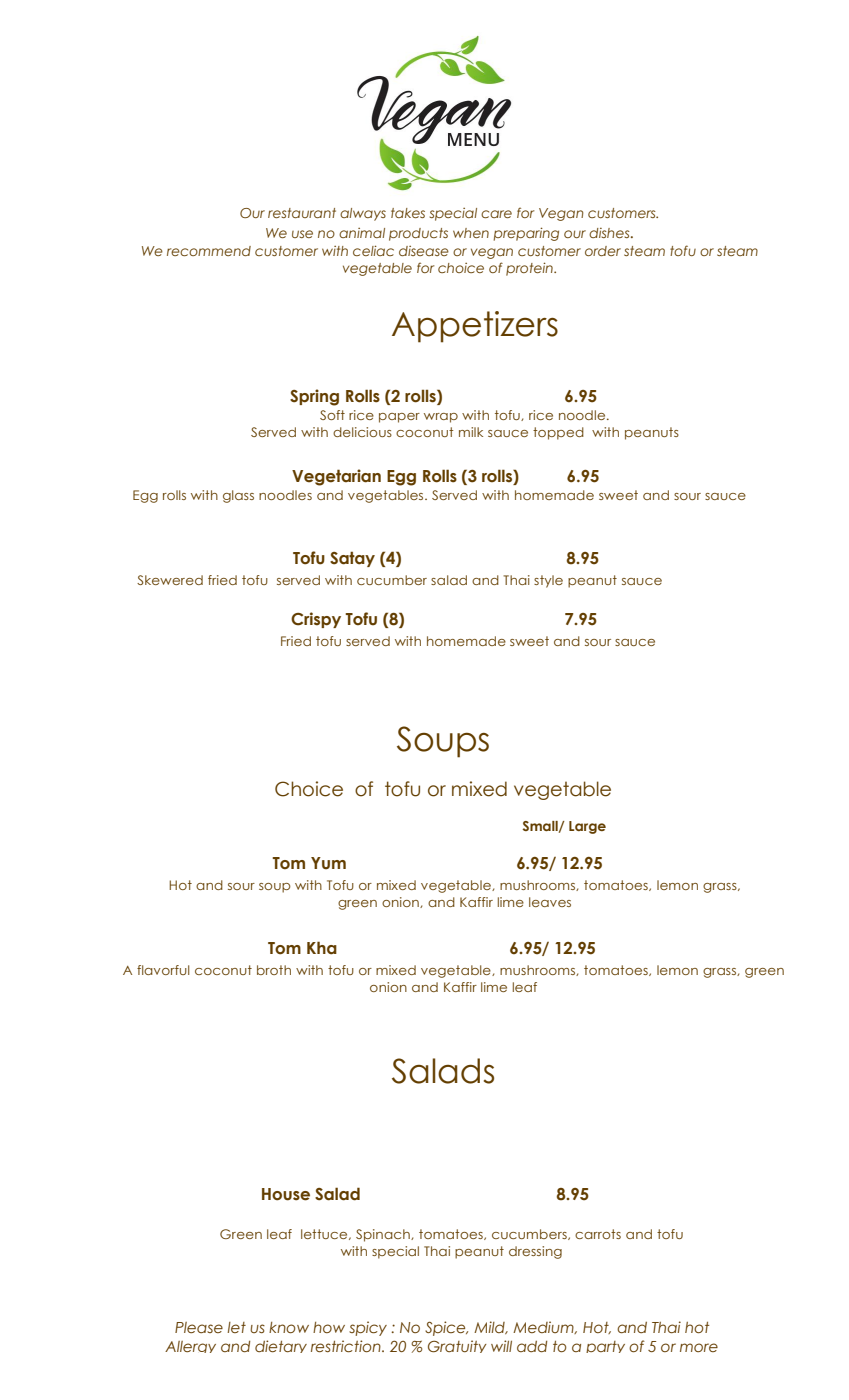  Describe the element at coordinates (550, 902) in the screenshot. I see `leaves` at that location.
